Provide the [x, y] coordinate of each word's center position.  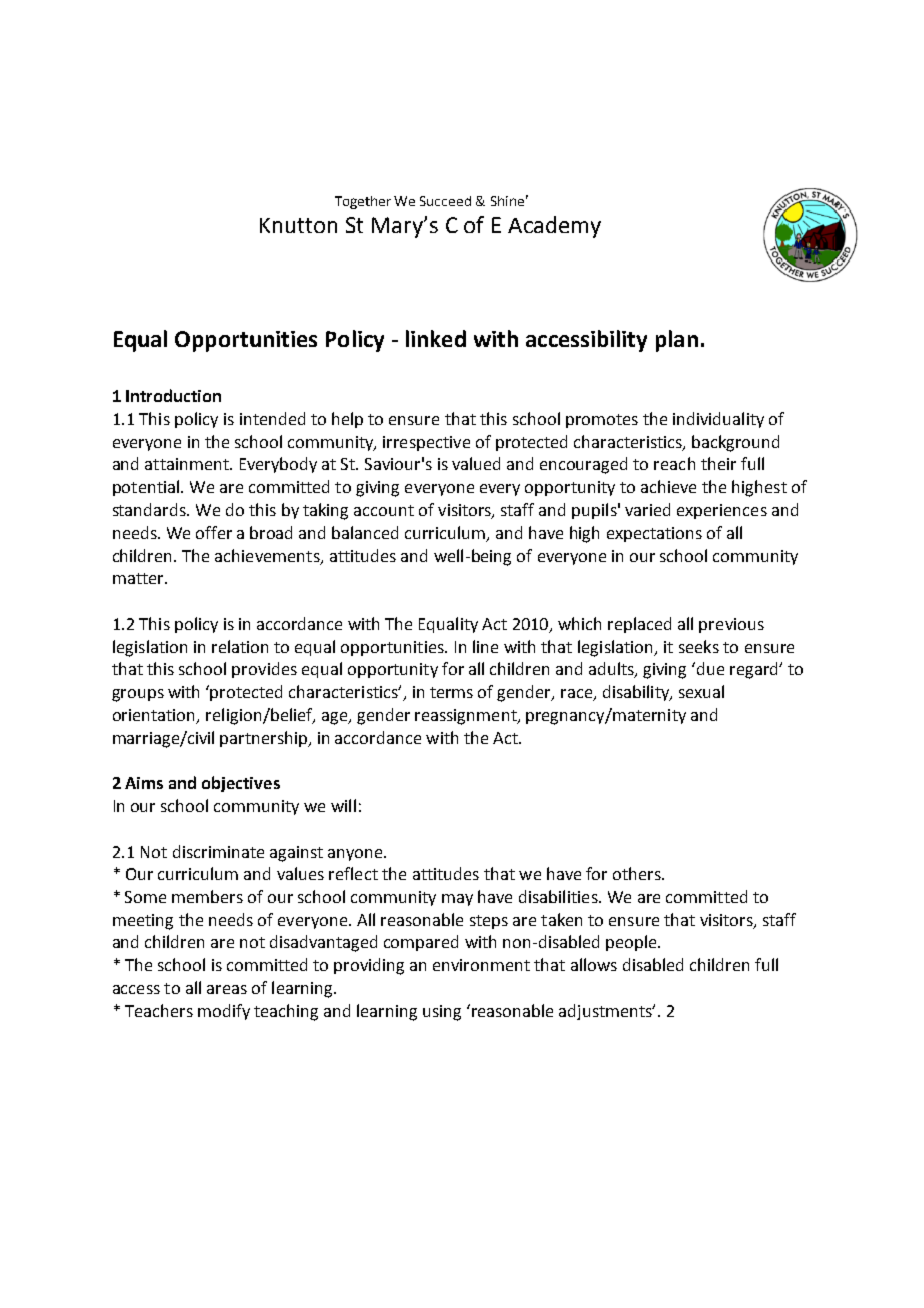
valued [476, 463]
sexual [701, 691]
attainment [188, 464]
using [442, 1013]
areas [227, 989]
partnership [265, 739]
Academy [554, 227]
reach [674, 463]
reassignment [467, 717]
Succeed [445, 201]
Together [363, 202]
